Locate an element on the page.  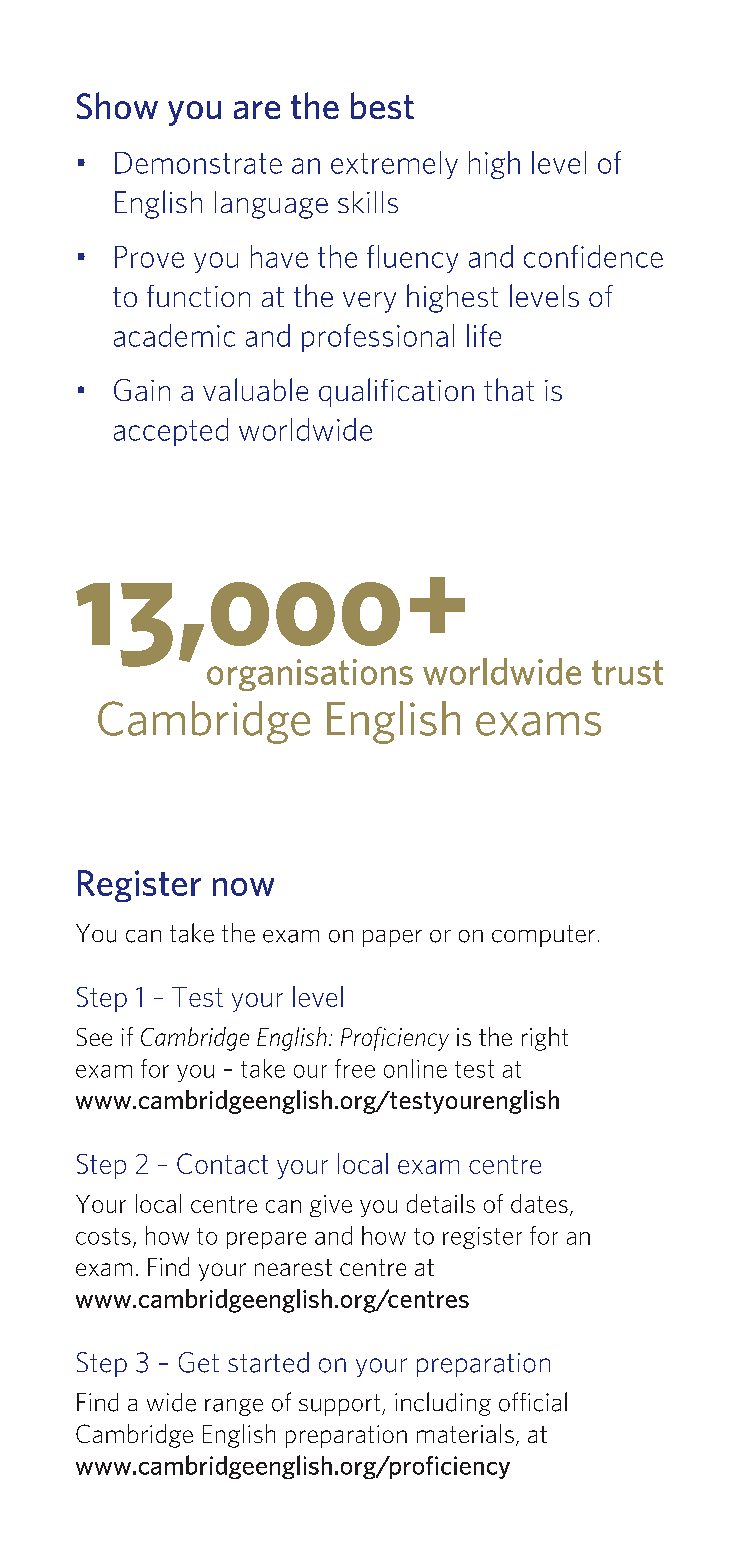
best is located at coordinates (382, 105).
